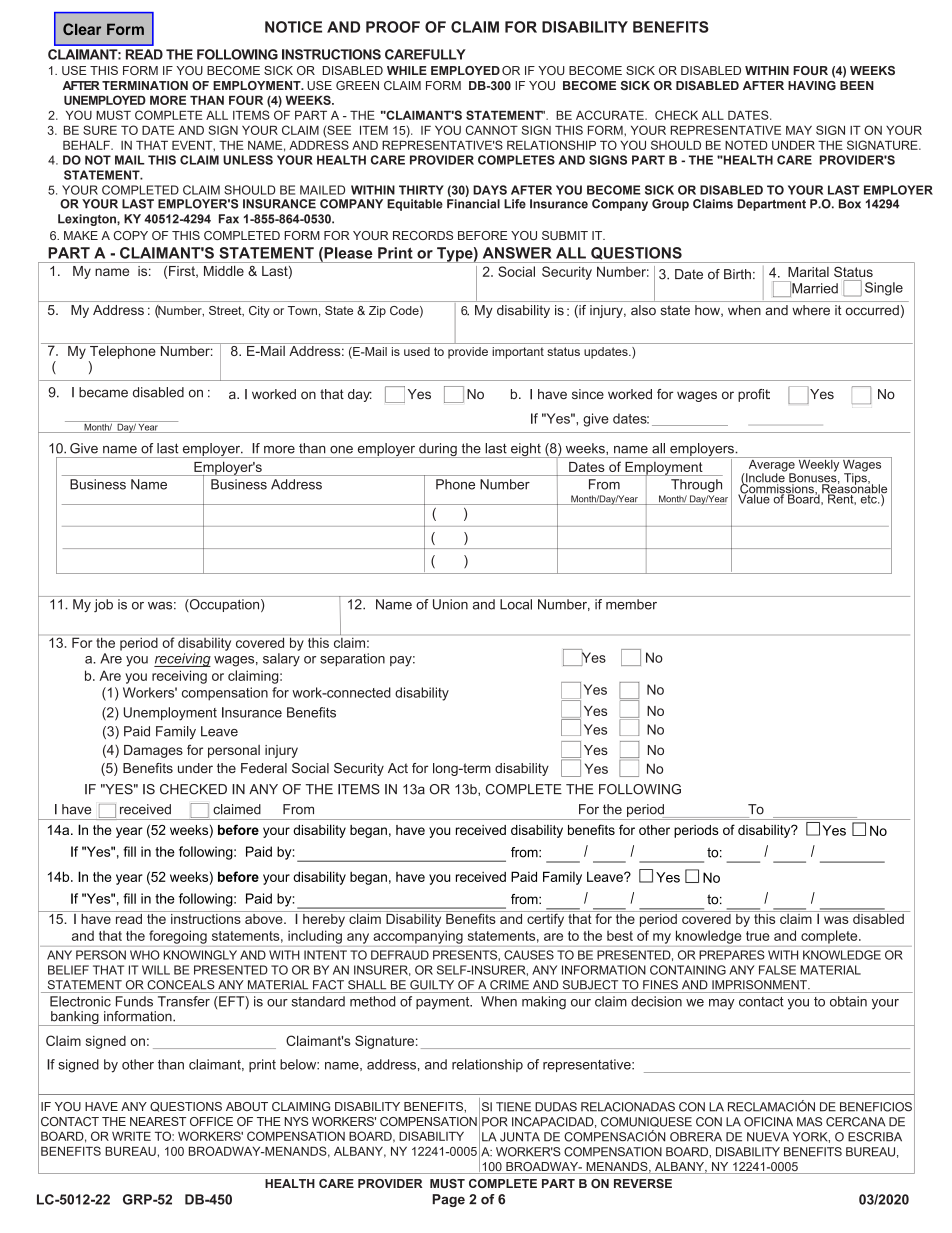 This screenshot has height=1233, width=952. Describe the element at coordinates (811, 310) in the screenshot. I see `where` at that location.
